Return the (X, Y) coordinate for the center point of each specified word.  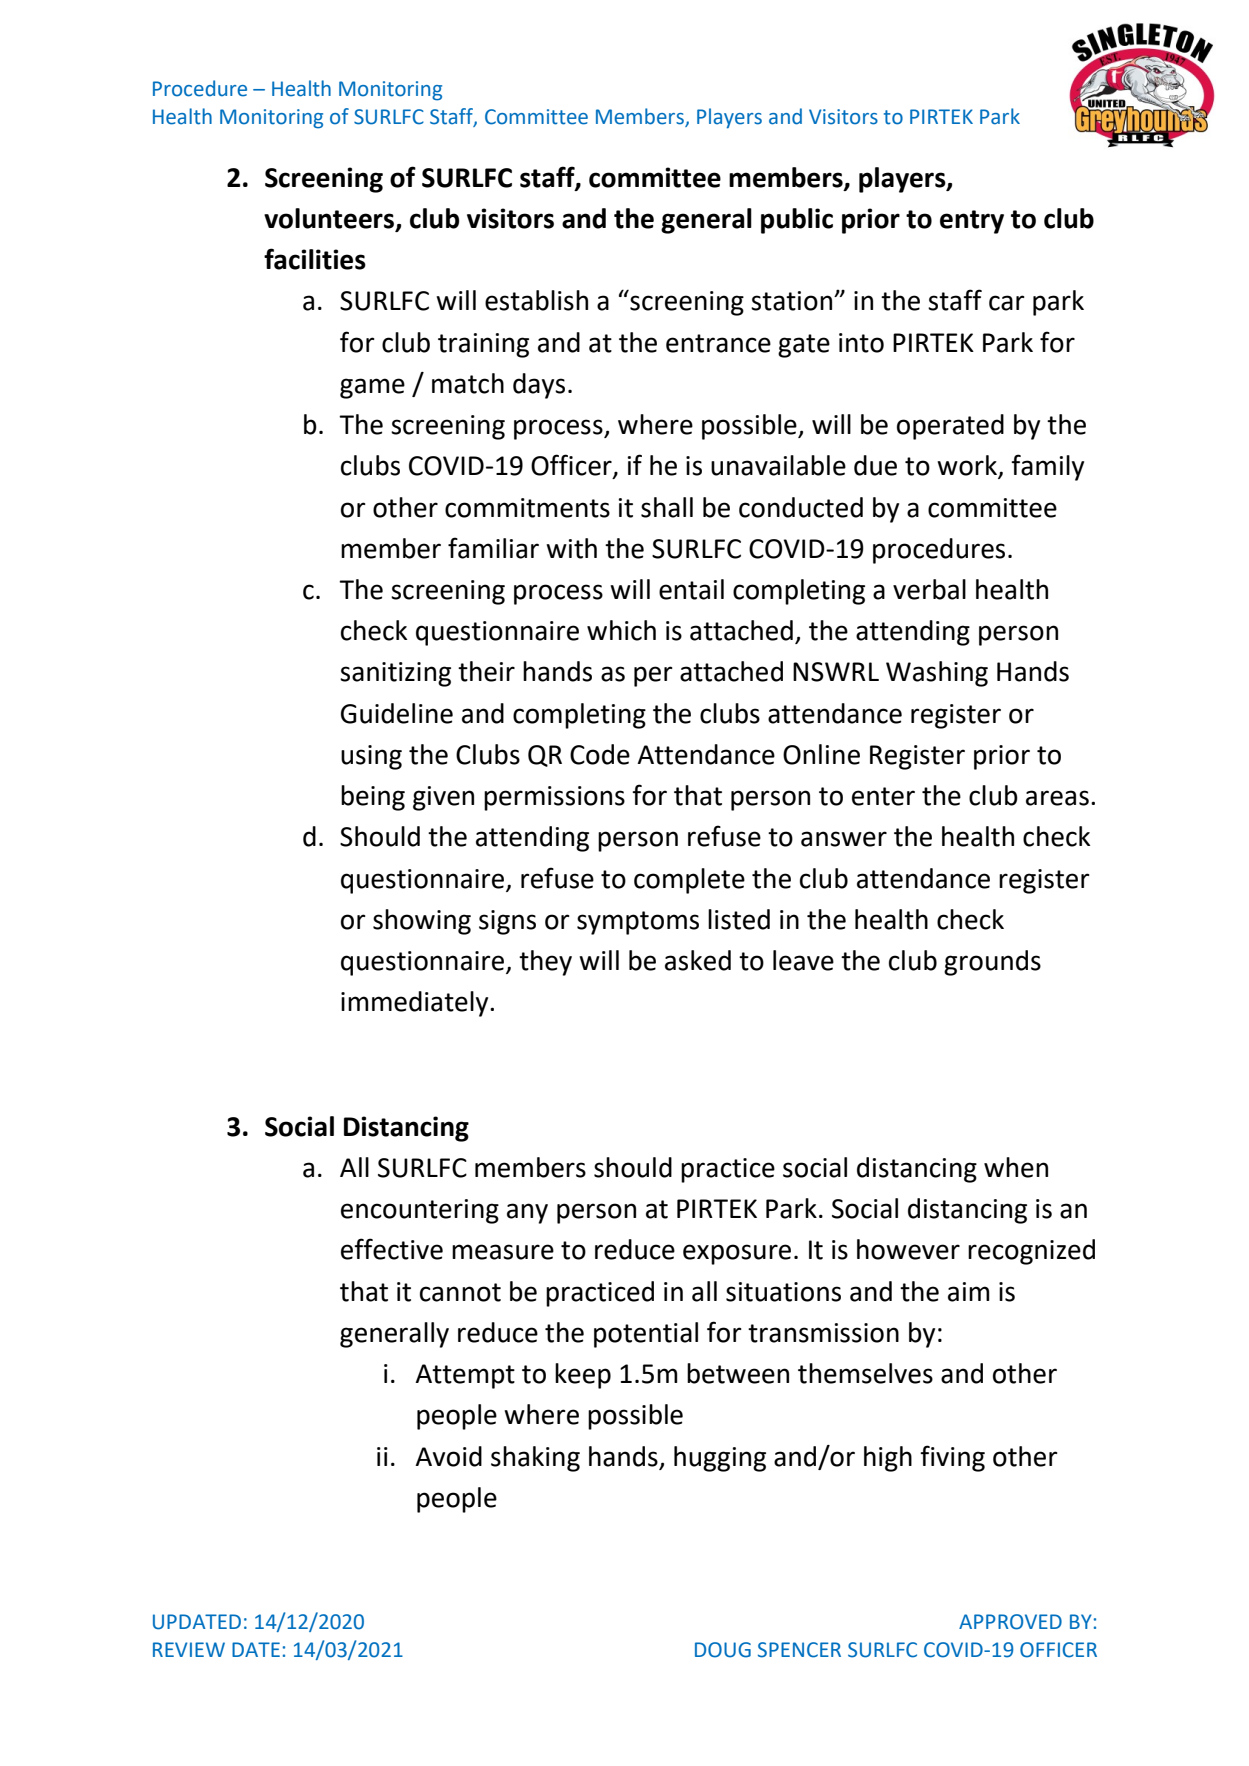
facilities (315, 259)
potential (646, 1335)
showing (422, 922)
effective (392, 1249)
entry (972, 222)
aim (969, 1292)
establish (536, 300)
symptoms (638, 923)
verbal (929, 589)
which (621, 630)
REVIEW (189, 1649)
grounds (992, 963)
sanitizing (395, 674)
